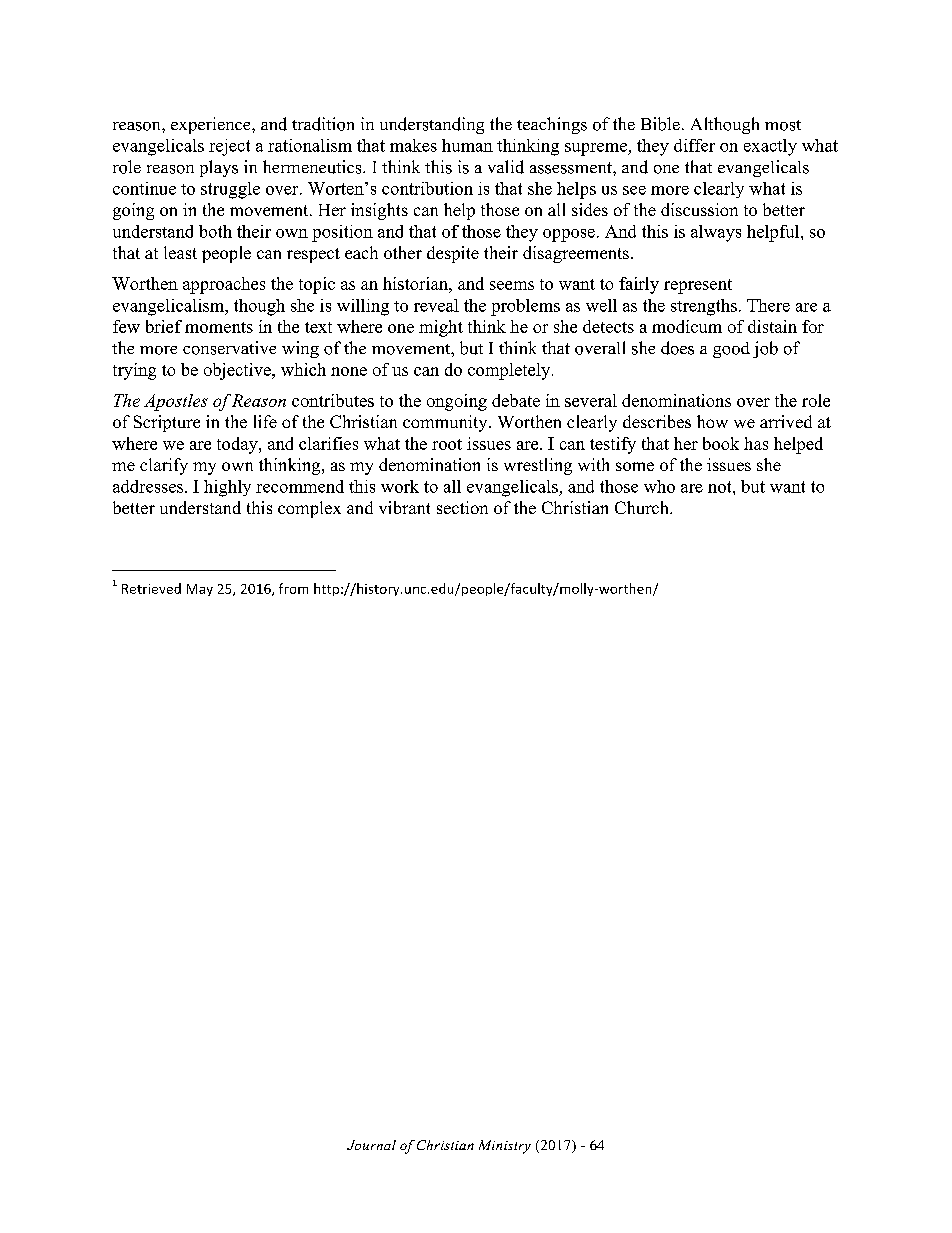 The width and height of the screenshot is (952, 1233). Describe the element at coordinates (694, 145) in the screenshot. I see `differ` at that location.
